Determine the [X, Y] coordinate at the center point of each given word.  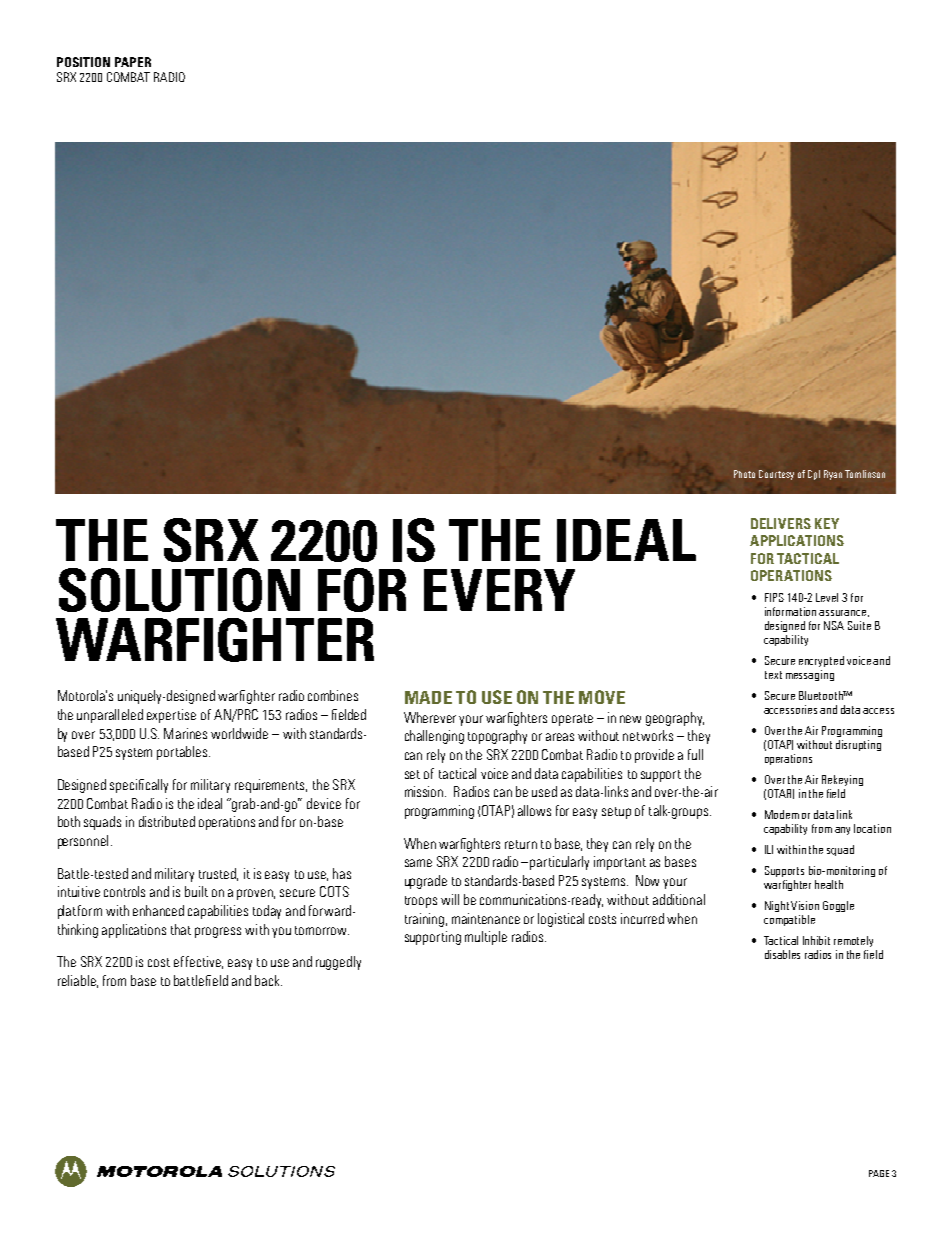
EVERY [499, 590]
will [450, 899]
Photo [744, 474]
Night [777, 906]
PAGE [879, 1173]
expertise [171, 716]
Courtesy [776, 475]
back [268, 980]
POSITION [83, 62]
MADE [428, 697]
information [790, 611]
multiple [486, 938]
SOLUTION [179, 590]
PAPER [133, 62]
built [196, 891]
